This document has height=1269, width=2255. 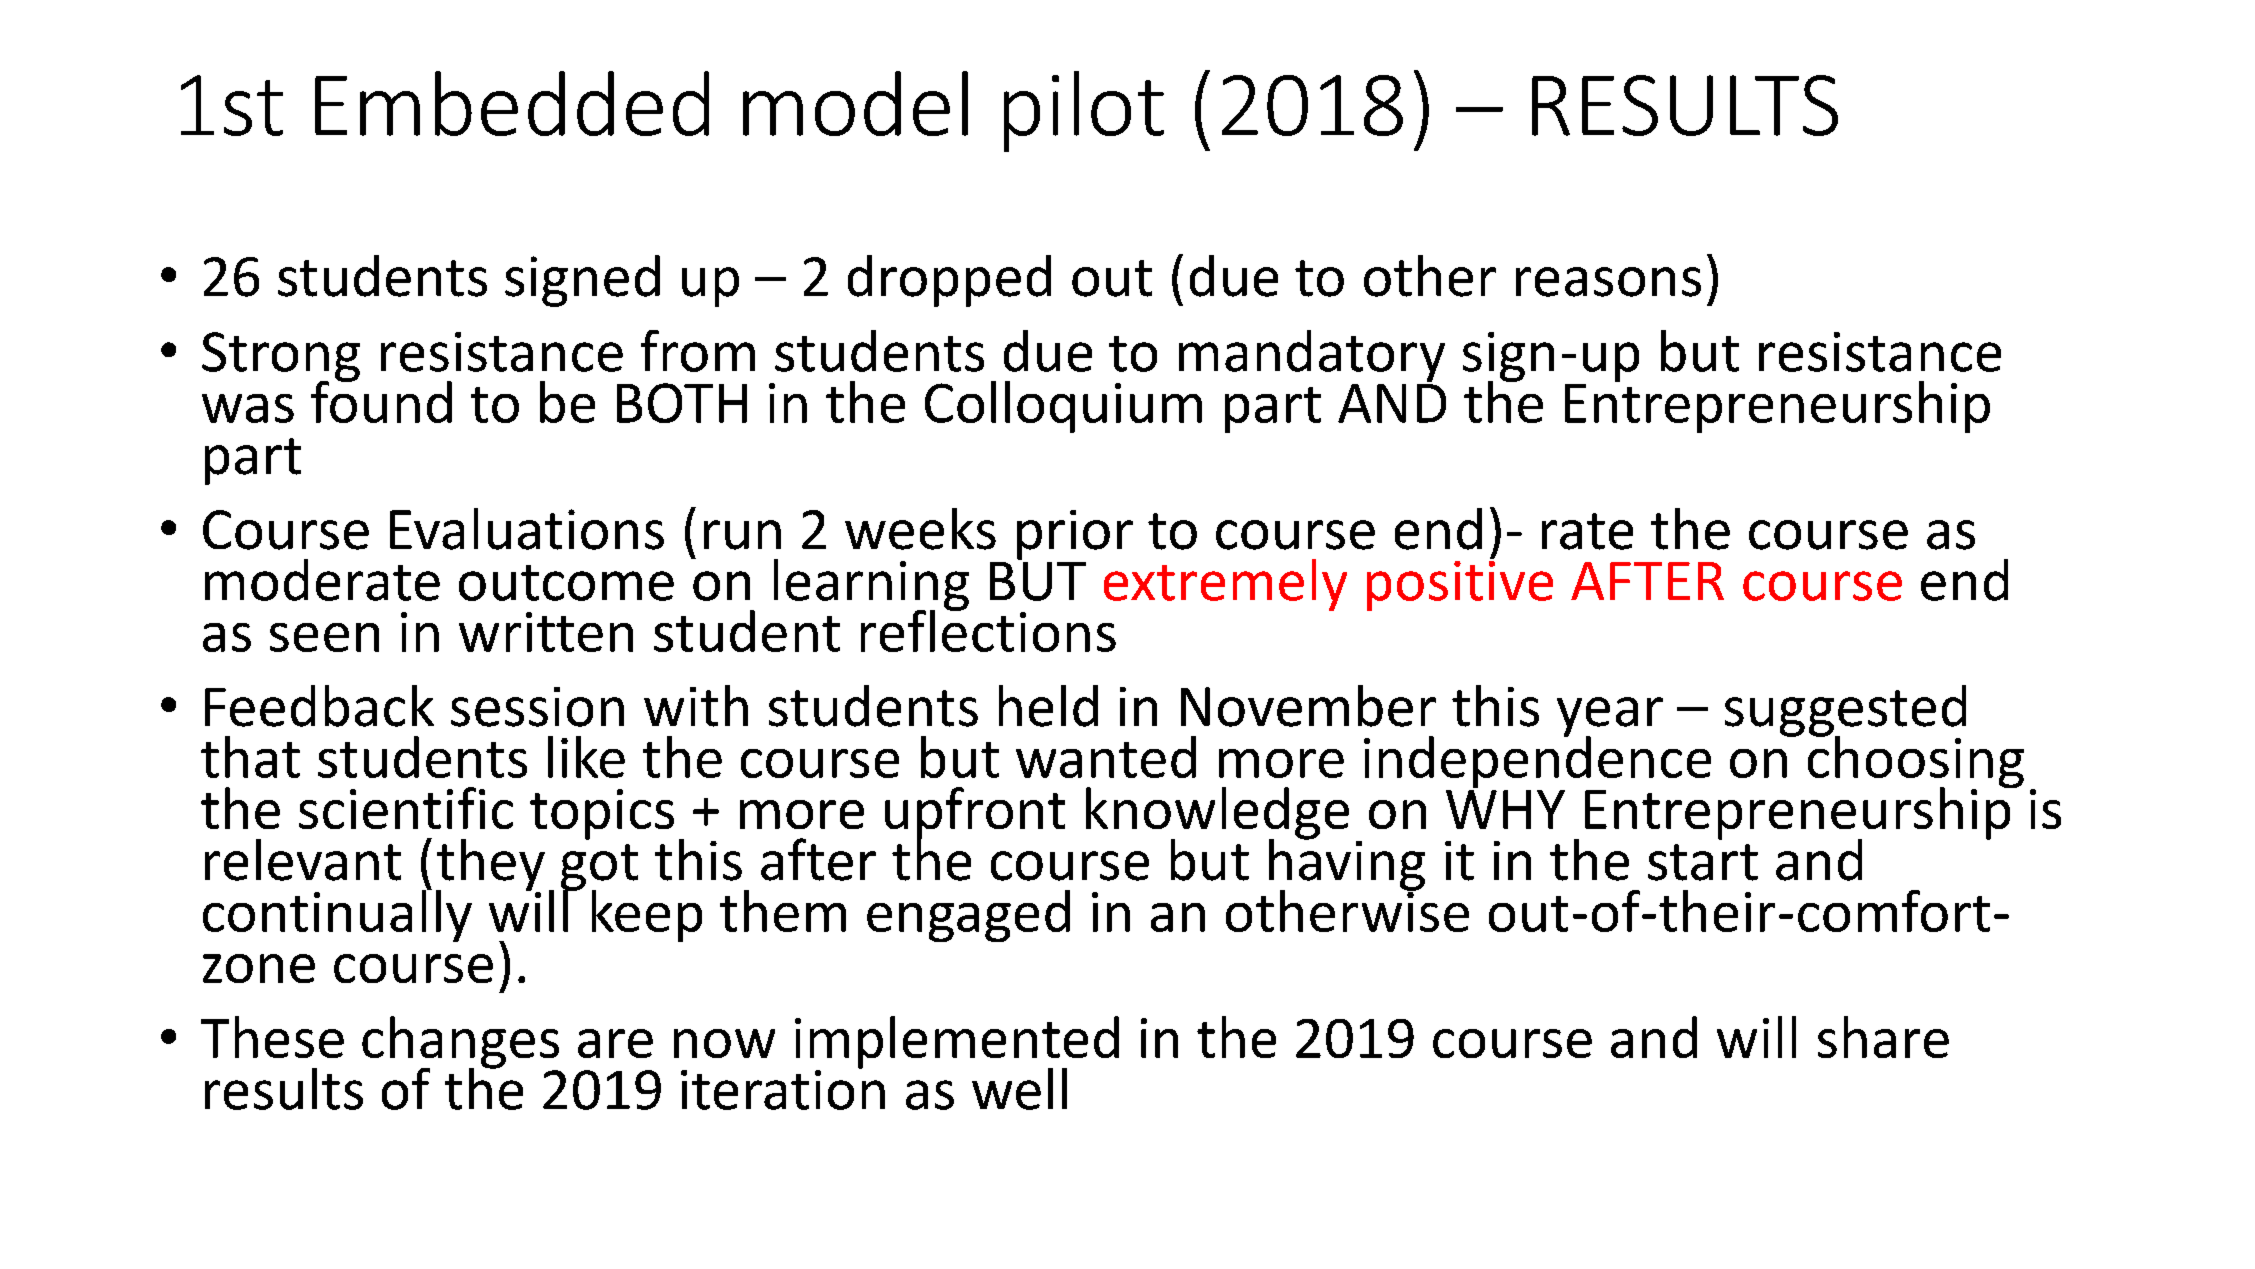 What do you see at coordinates (566, 583) in the document?
I see `outcome` at bounding box center [566, 583].
